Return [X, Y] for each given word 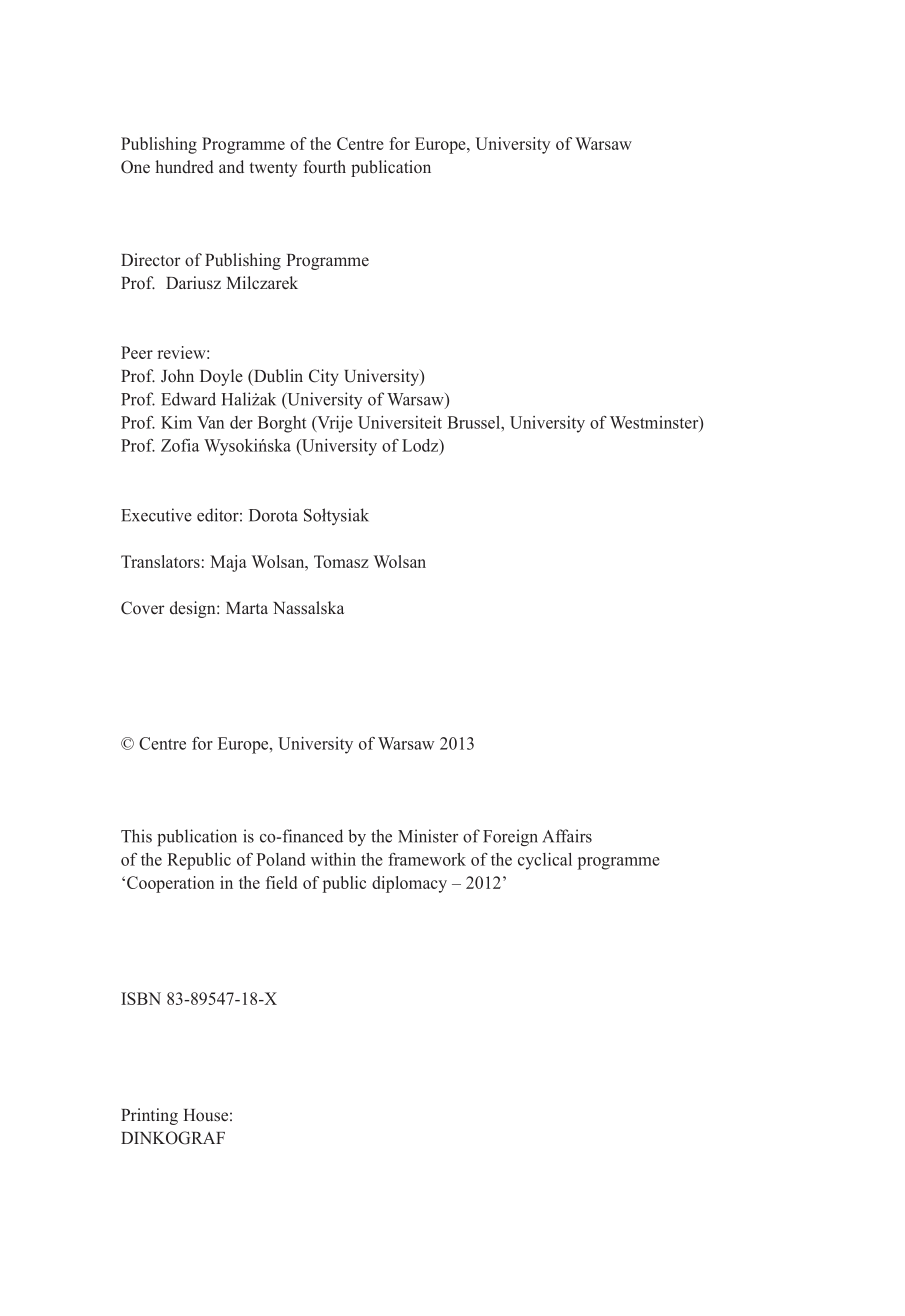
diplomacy [409, 884]
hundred [184, 167]
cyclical [545, 861]
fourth [324, 166]
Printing [149, 1116]
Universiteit [400, 422]
